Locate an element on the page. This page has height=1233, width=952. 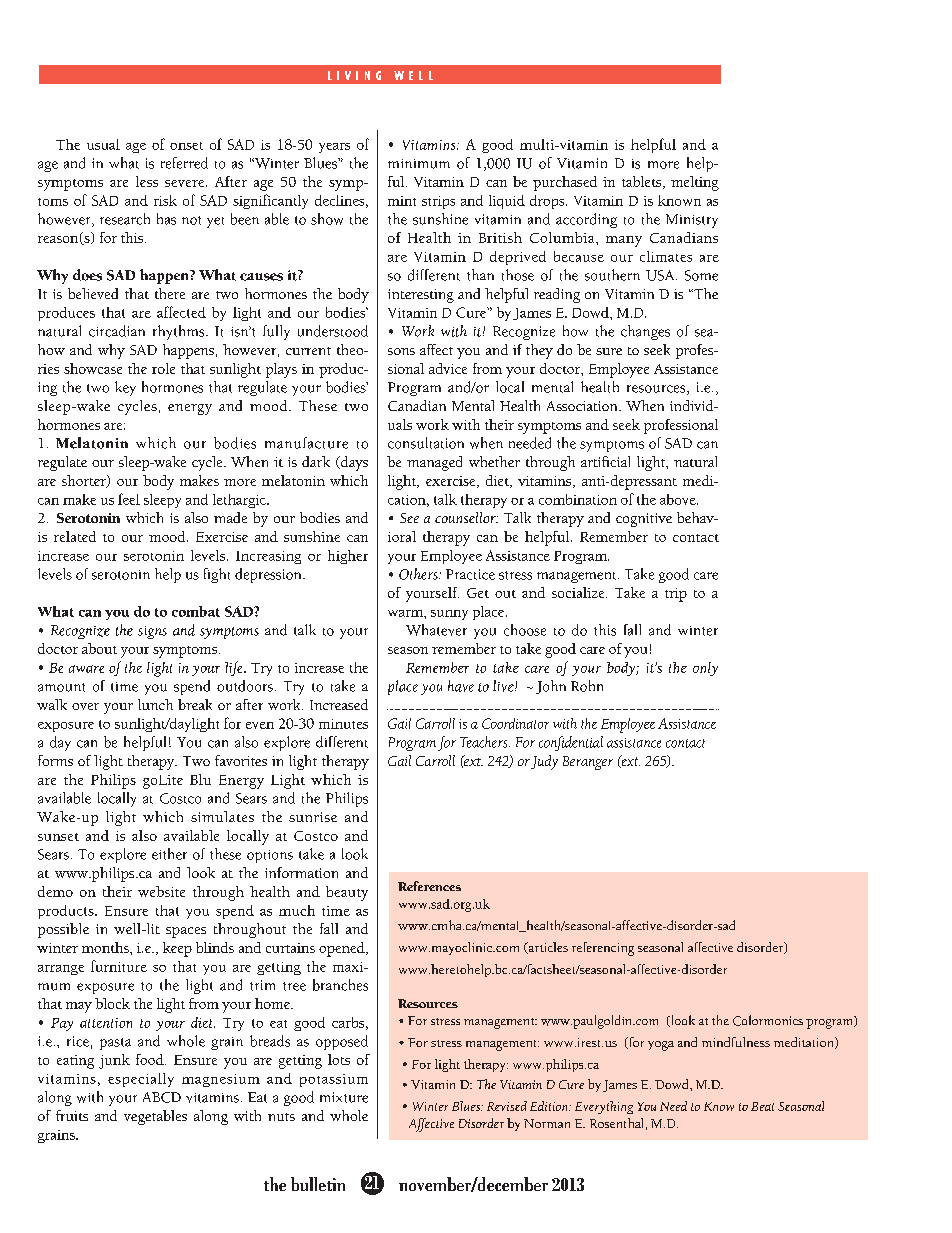
feel is located at coordinates (129, 499).
